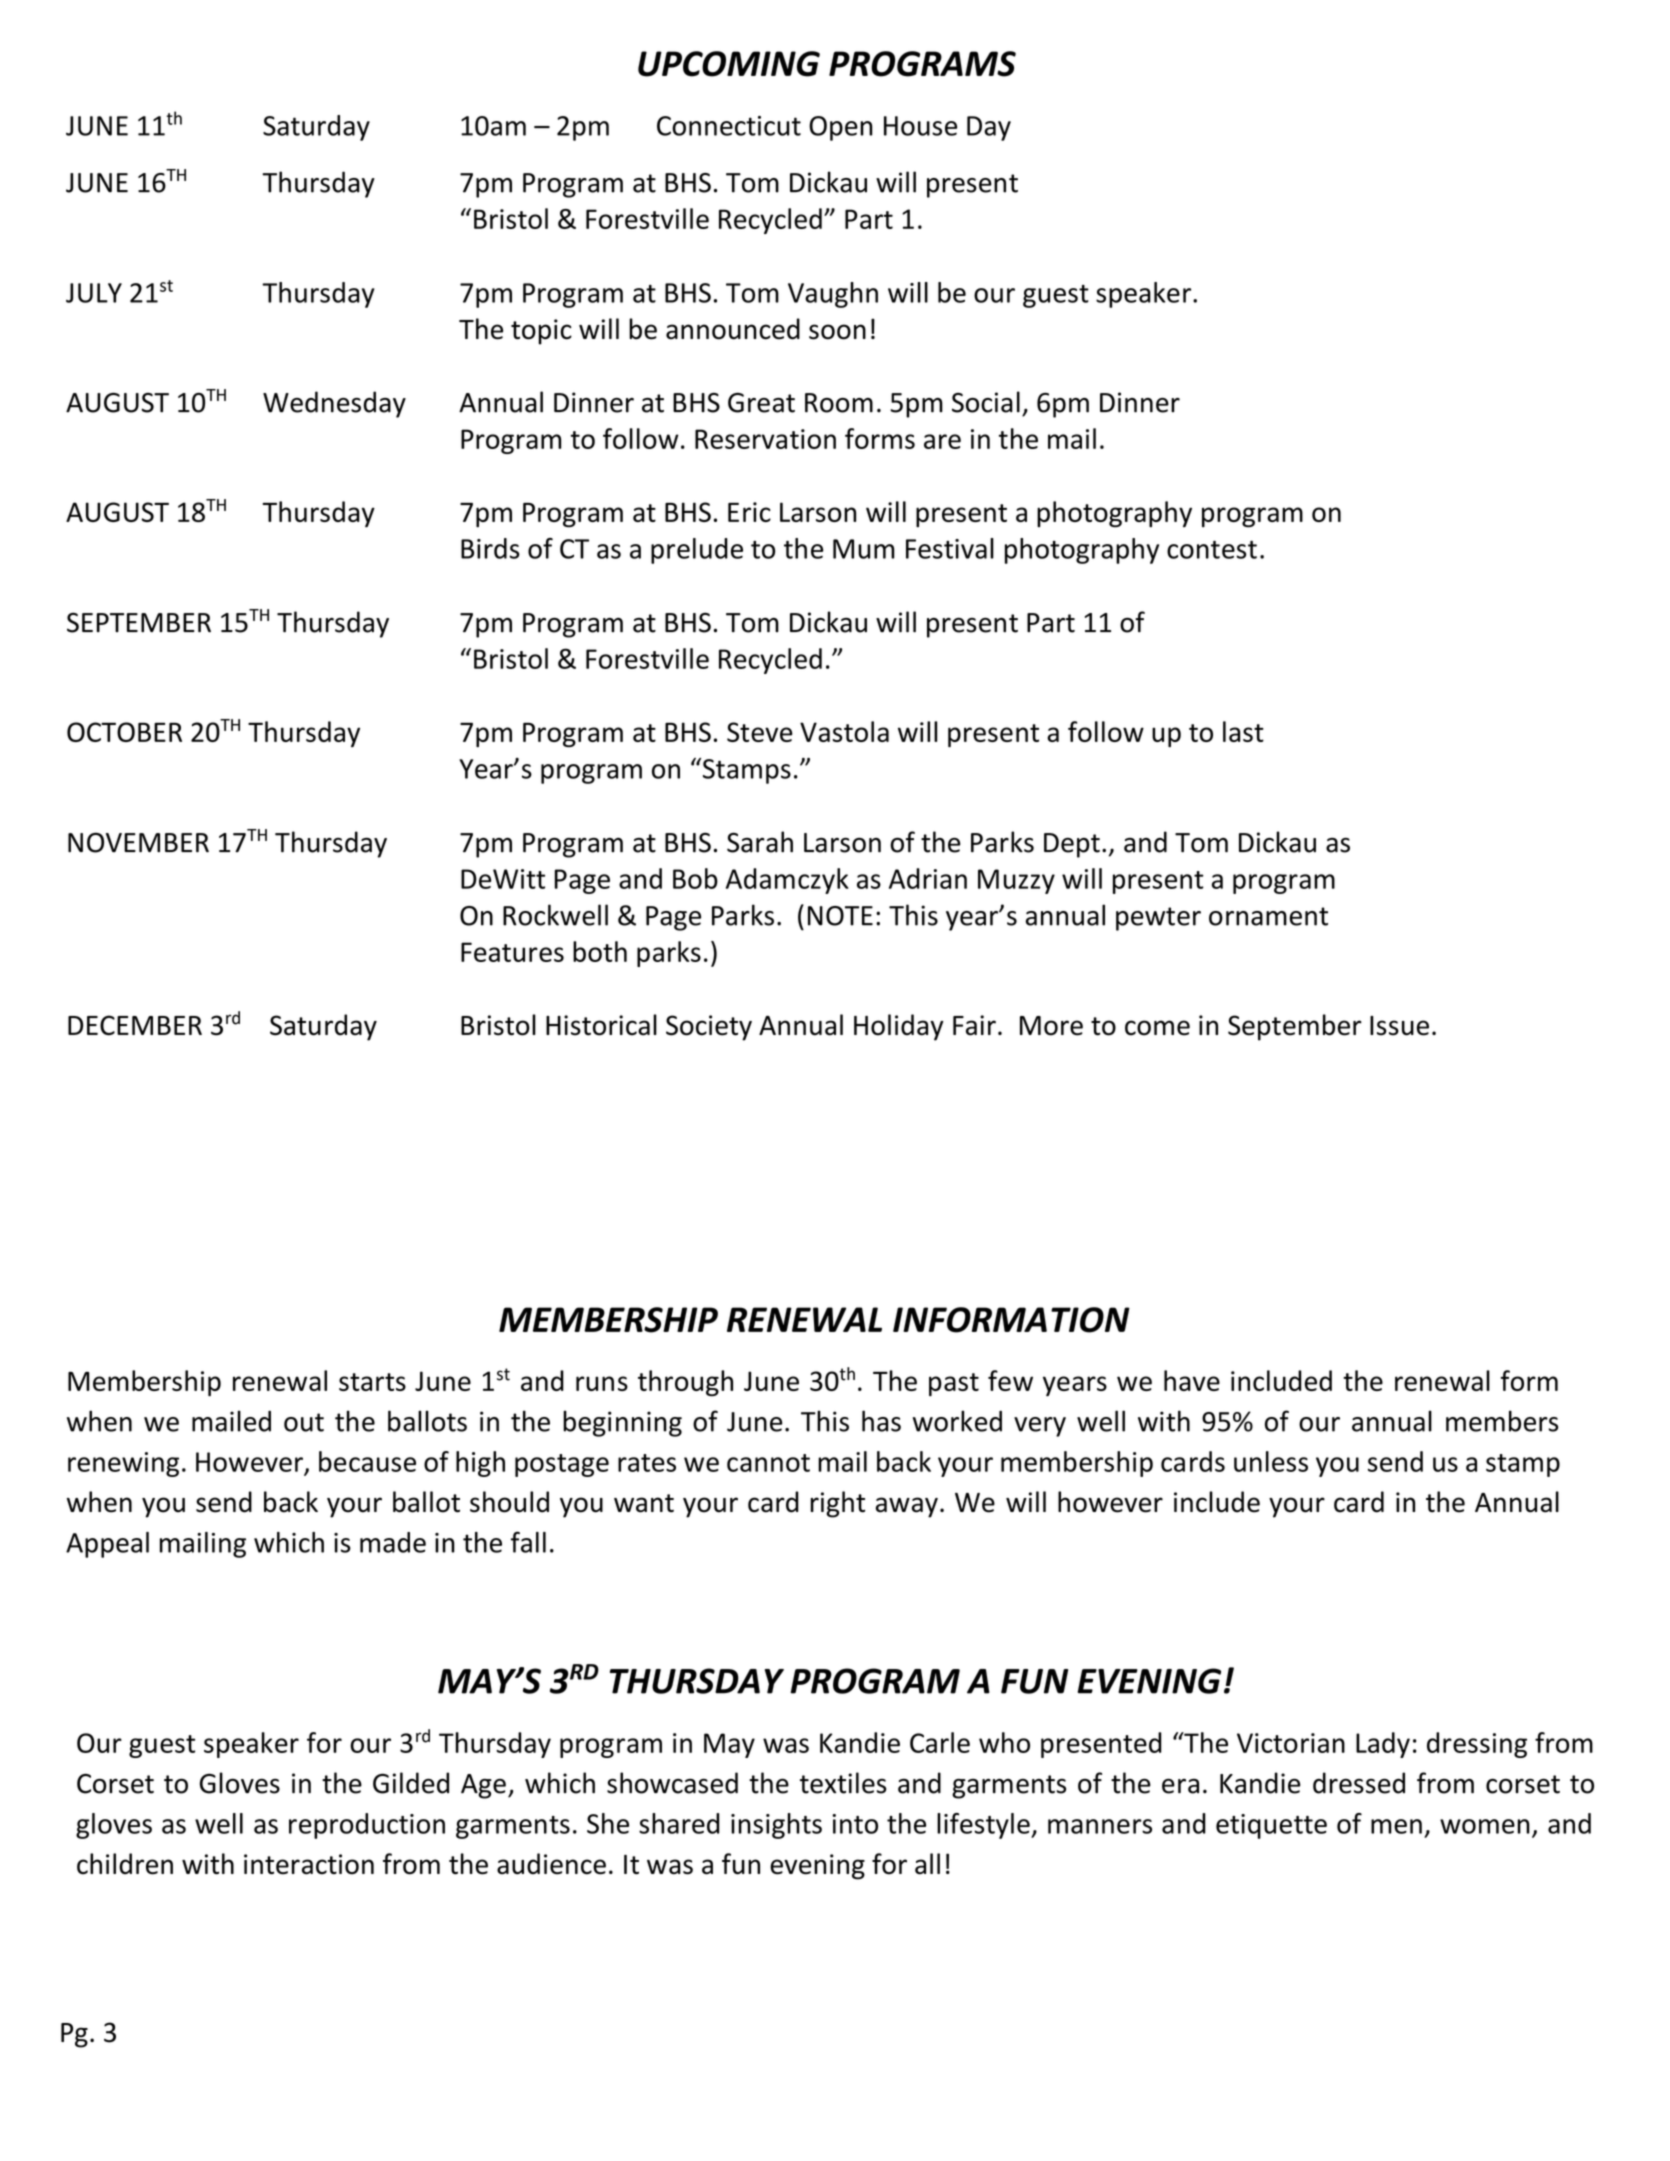 The image size is (1670, 2161). Describe the element at coordinates (920, 126) in the document. I see `House` at that location.
